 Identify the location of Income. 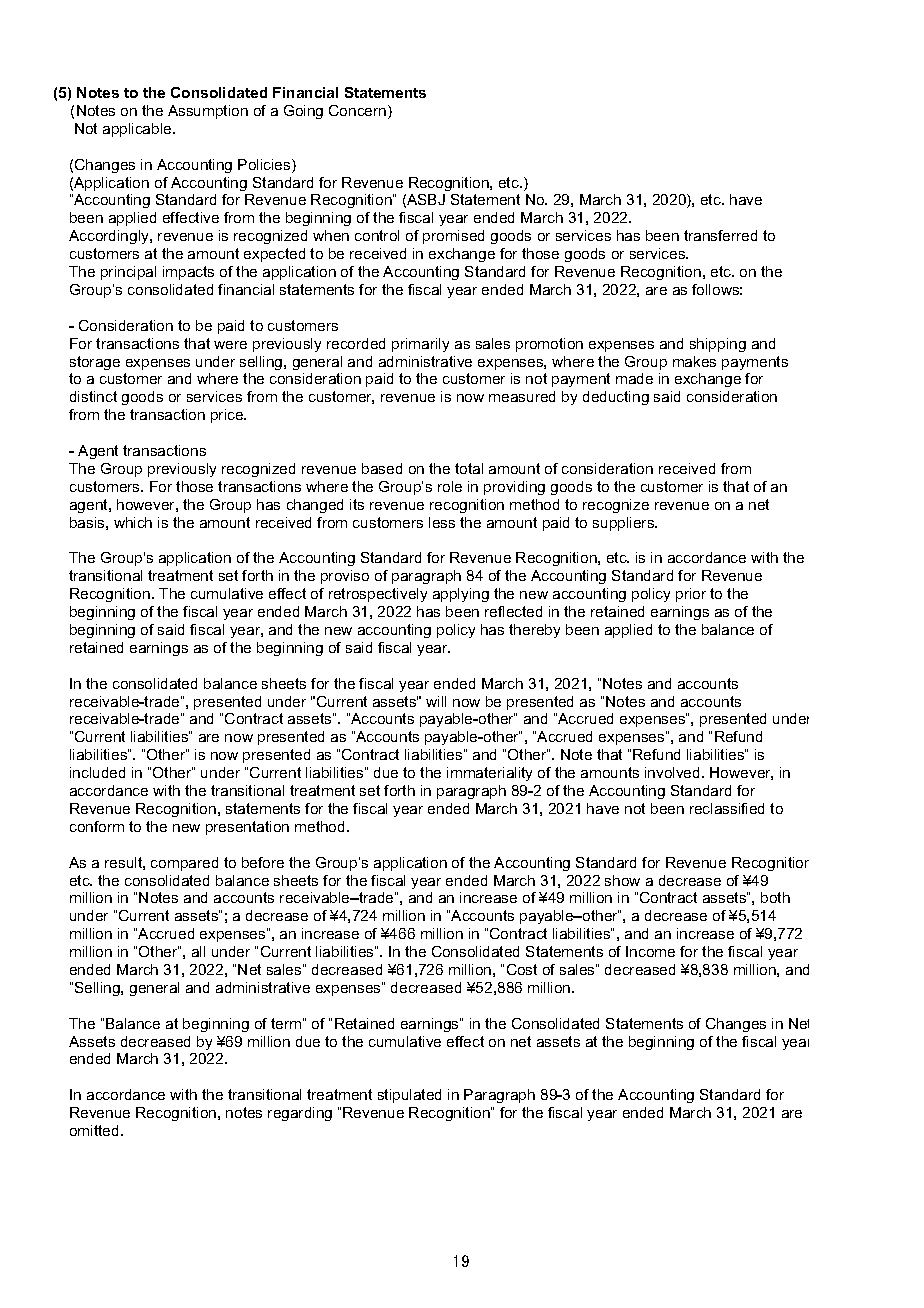
(650, 951).
